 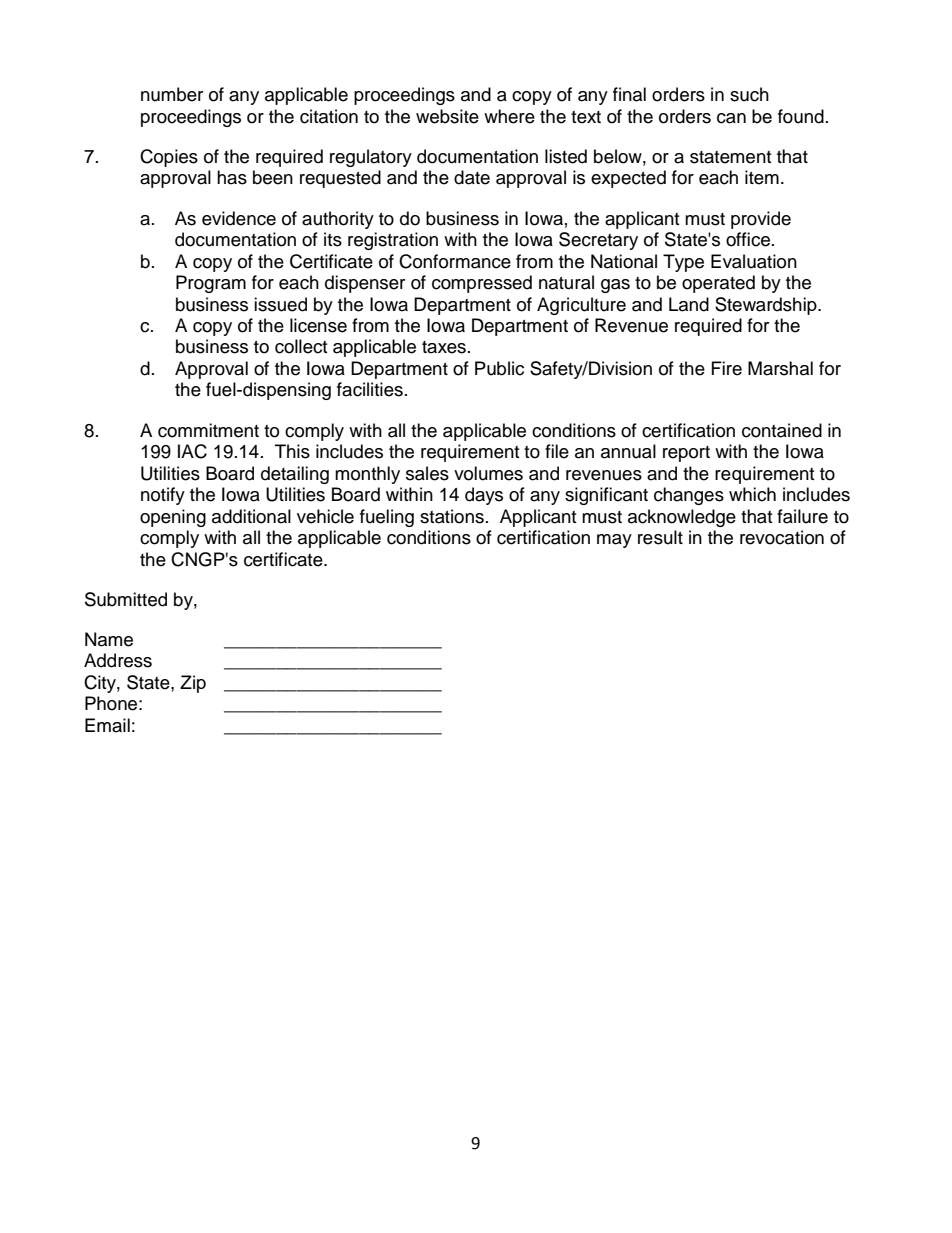 What do you see at coordinates (749, 94) in the screenshot?
I see `such` at bounding box center [749, 94].
